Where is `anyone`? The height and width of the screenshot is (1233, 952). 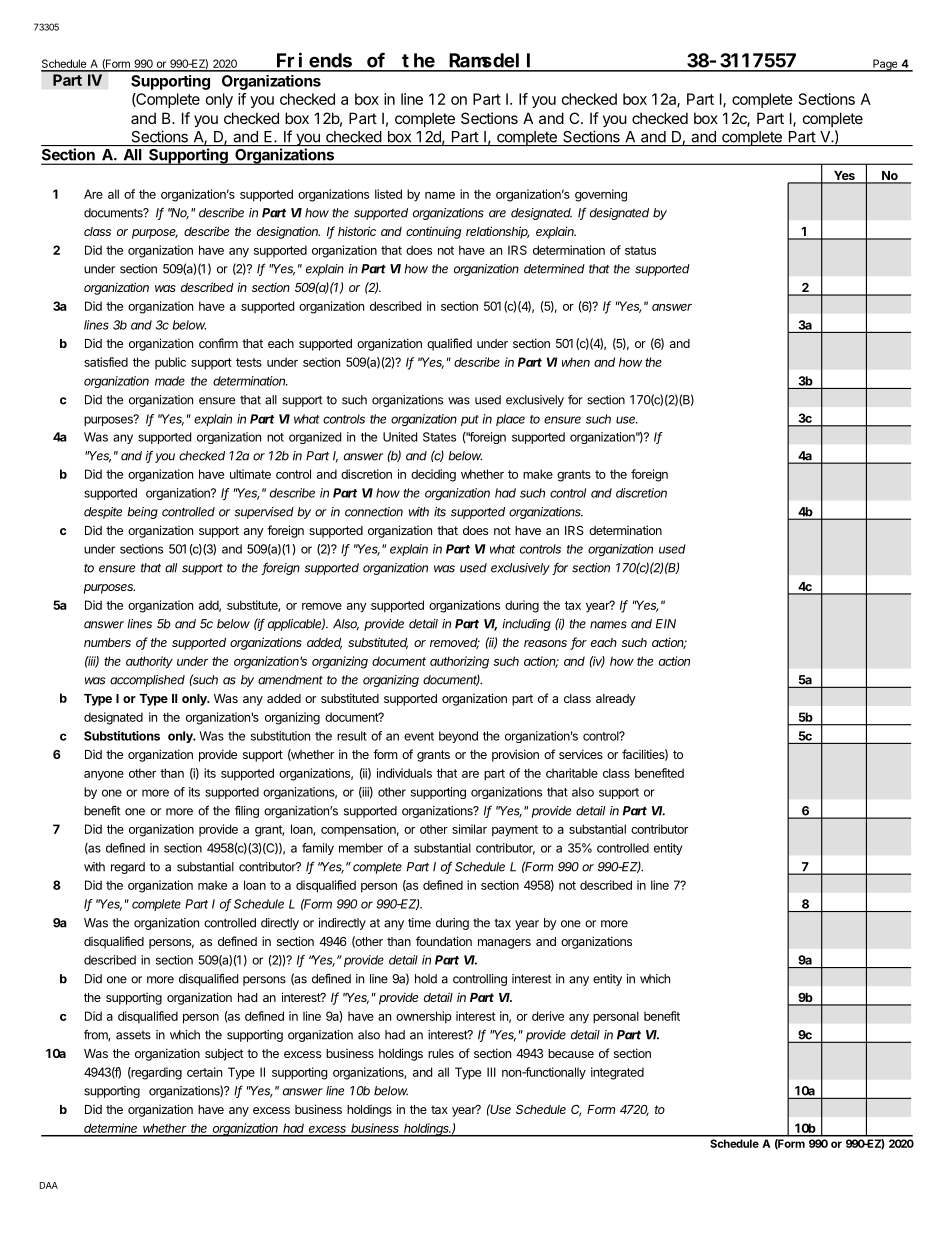
anyone is located at coordinates (104, 776).
